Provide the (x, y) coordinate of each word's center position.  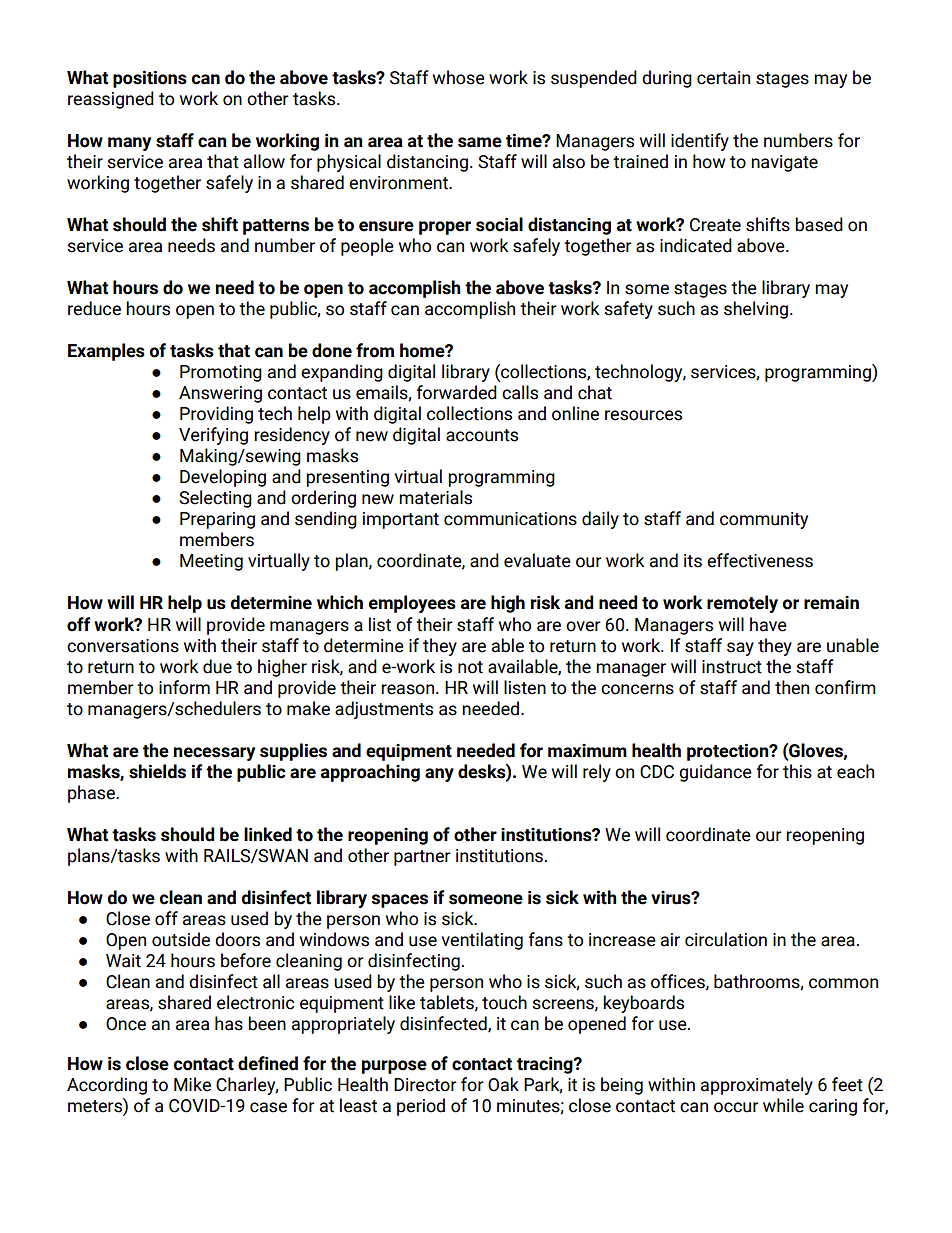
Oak (503, 1084)
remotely (742, 604)
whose (459, 77)
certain (723, 78)
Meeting (211, 562)
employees (412, 604)
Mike (192, 1084)
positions (150, 79)
